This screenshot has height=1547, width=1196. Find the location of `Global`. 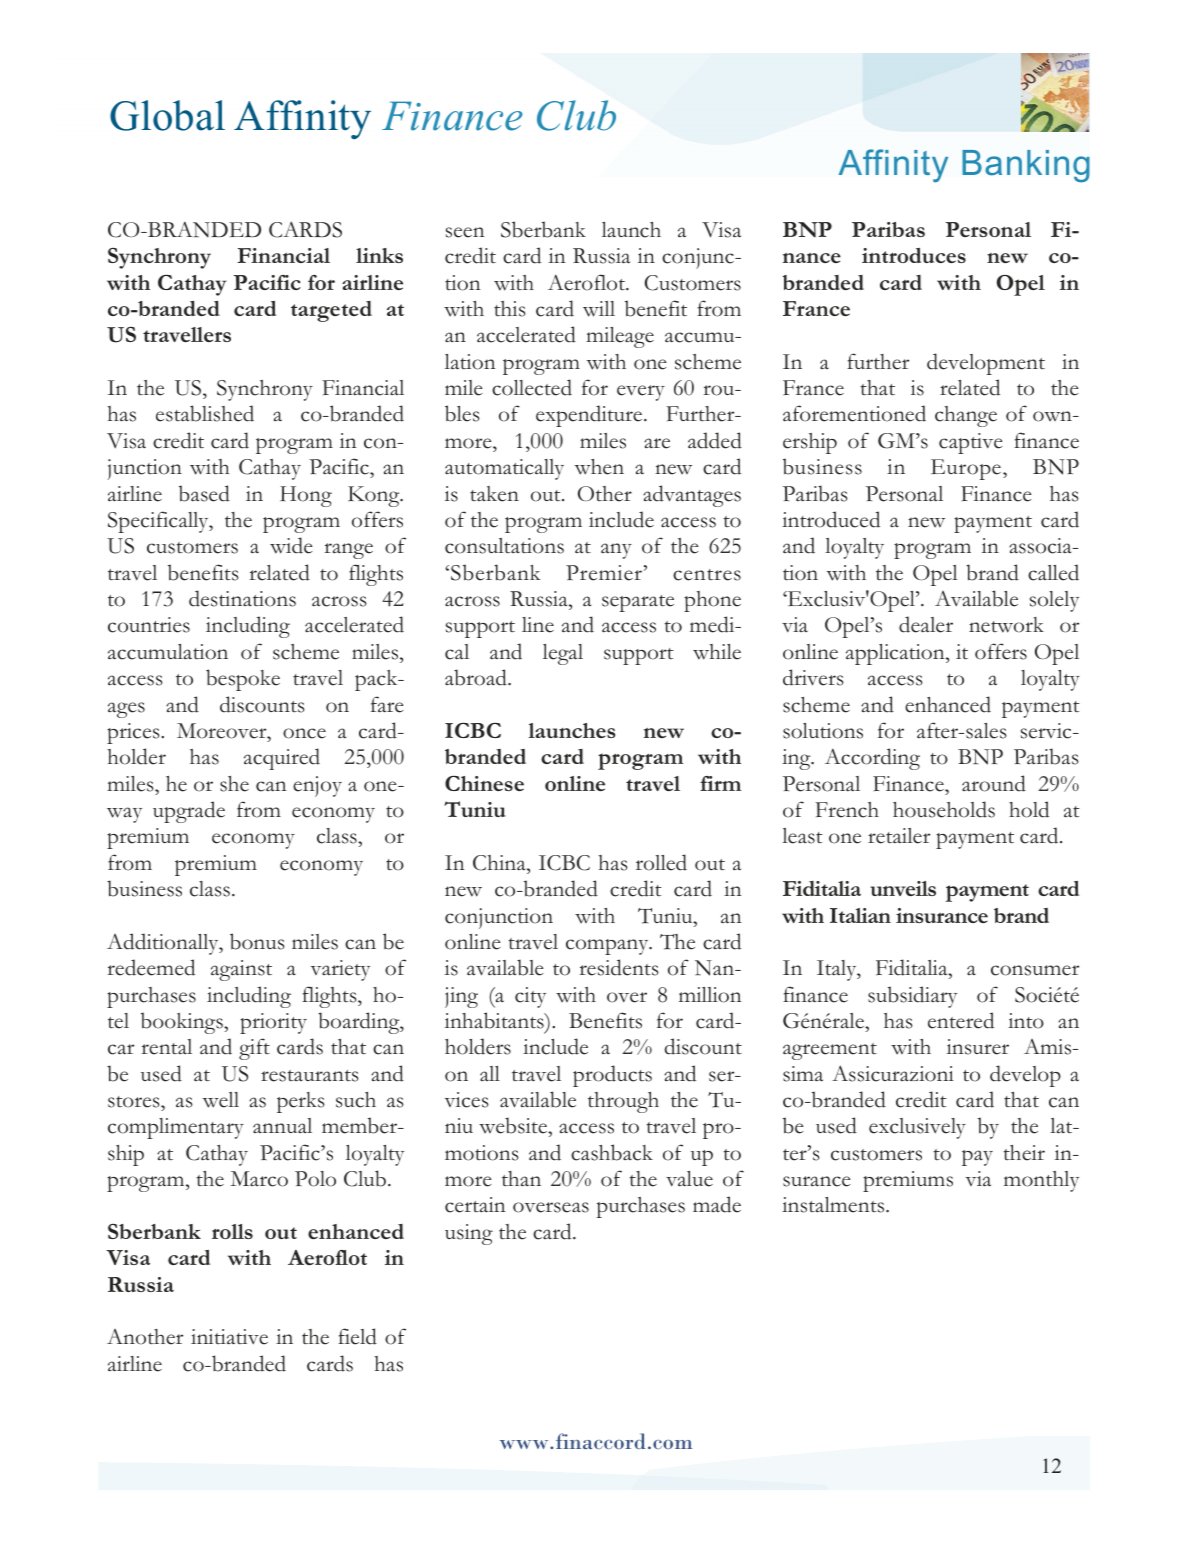

Global is located at coordinates (167, 115).
